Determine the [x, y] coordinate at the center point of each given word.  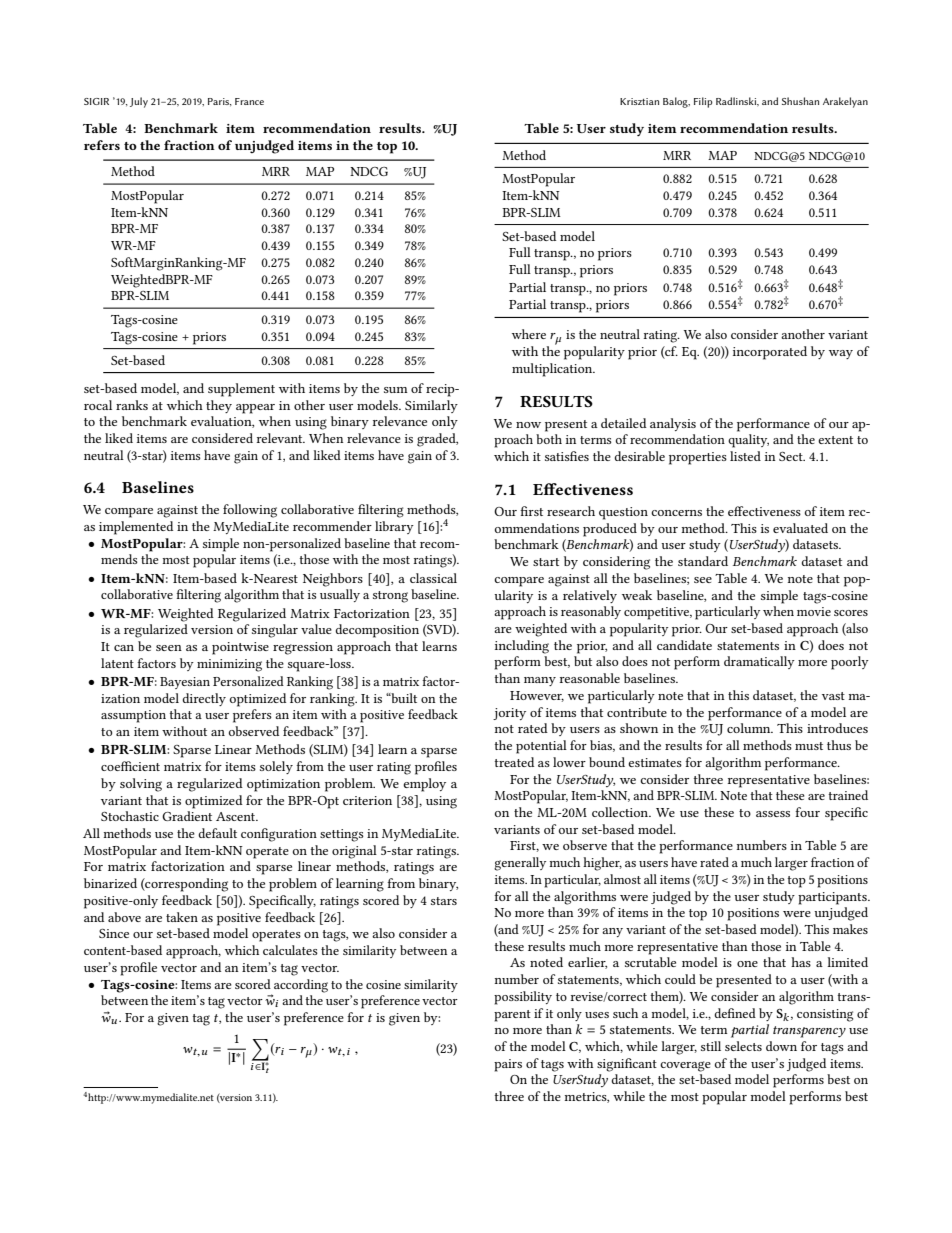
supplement [241, 390]
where [529, 334]
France [249, 101]
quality [748, 441]
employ [424, 785]
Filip [703, 102]
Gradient [187, 816]
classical [433, 578]
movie [814, 611]
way [841, 354]
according [301, 986]
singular [275, 631]
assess [773, 814]
